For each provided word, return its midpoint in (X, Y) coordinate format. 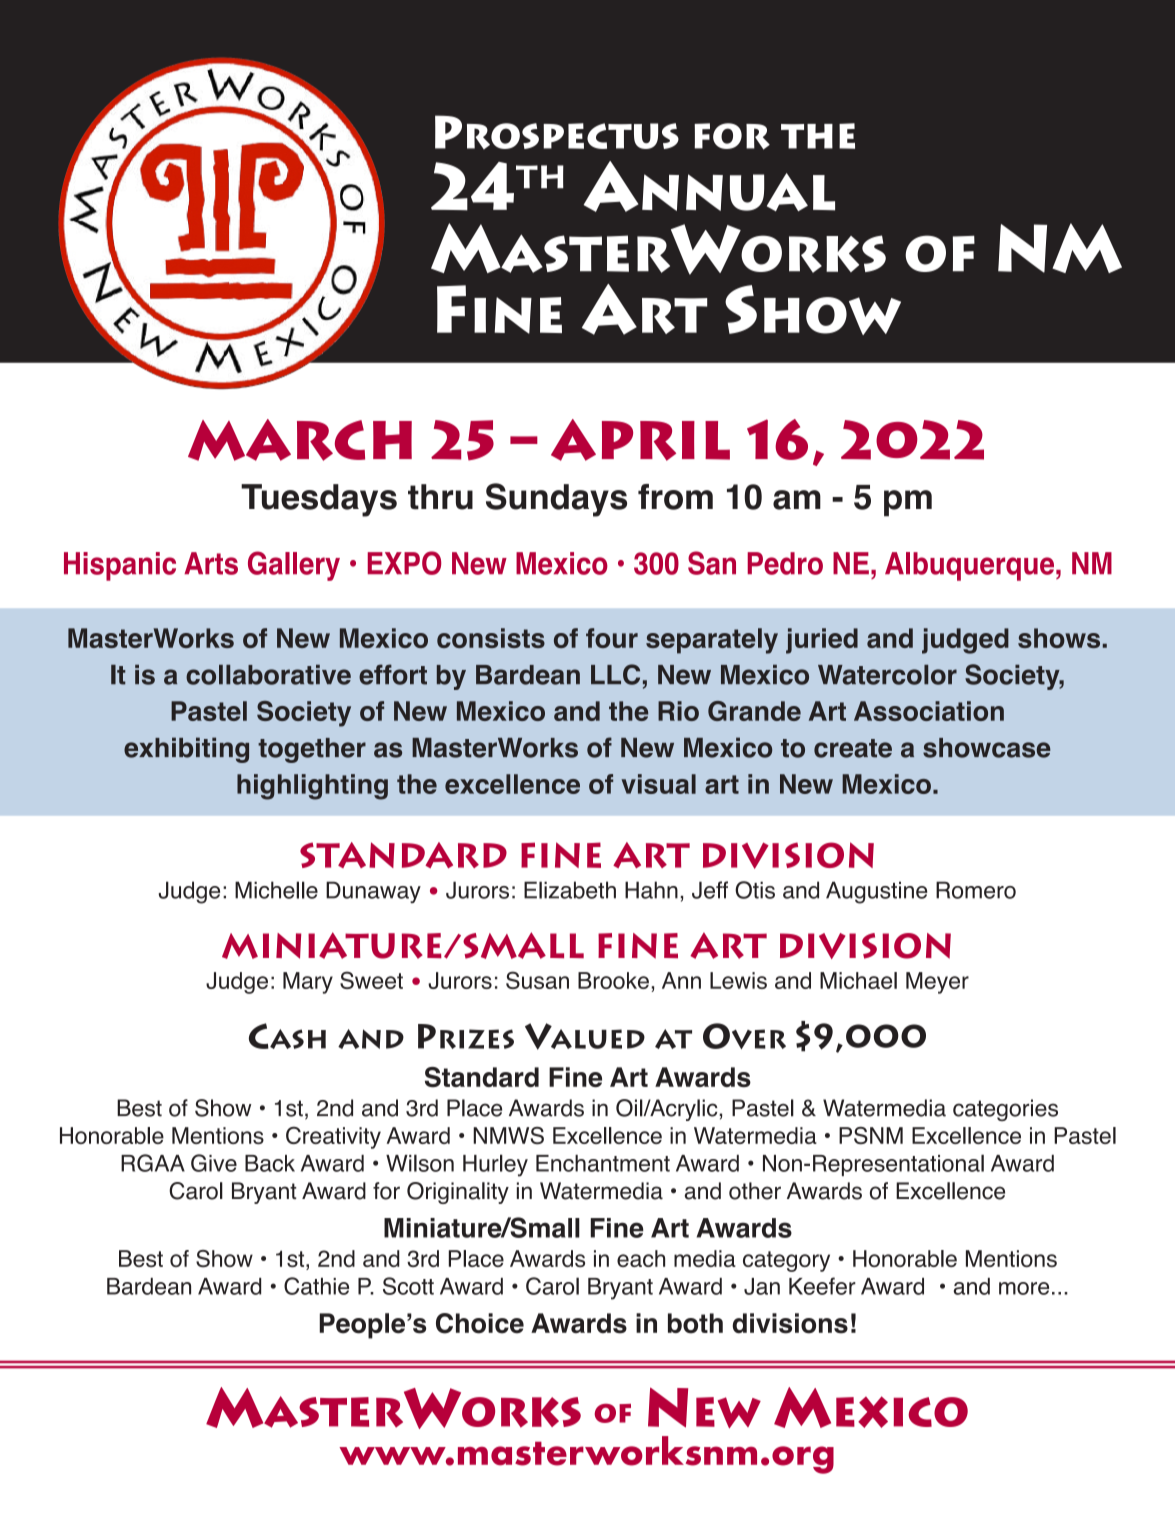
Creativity (333, 1137)
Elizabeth (570, 890)
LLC (615, 674)
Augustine (876, 892)
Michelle (276, 890)
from (675, 497)
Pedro (785, 563)
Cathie (316, 1286)
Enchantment (603, 1163)
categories (1005, 1110)
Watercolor (887, 675)
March (300, 440)
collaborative (268, 675)
